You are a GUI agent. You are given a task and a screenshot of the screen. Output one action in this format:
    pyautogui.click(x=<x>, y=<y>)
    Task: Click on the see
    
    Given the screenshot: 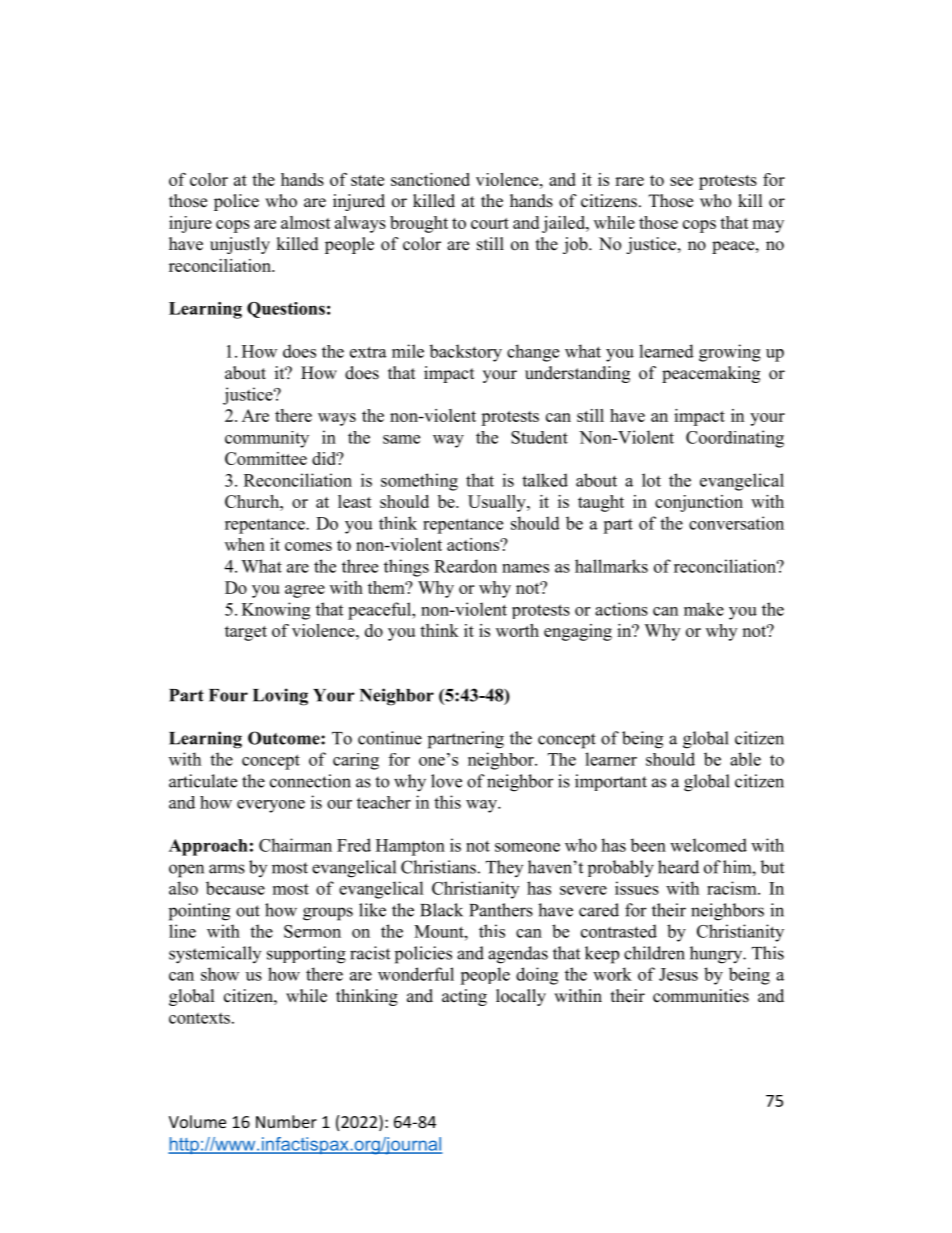 What is the action you would take?
    pyautogui.click(x=681, y=181)
